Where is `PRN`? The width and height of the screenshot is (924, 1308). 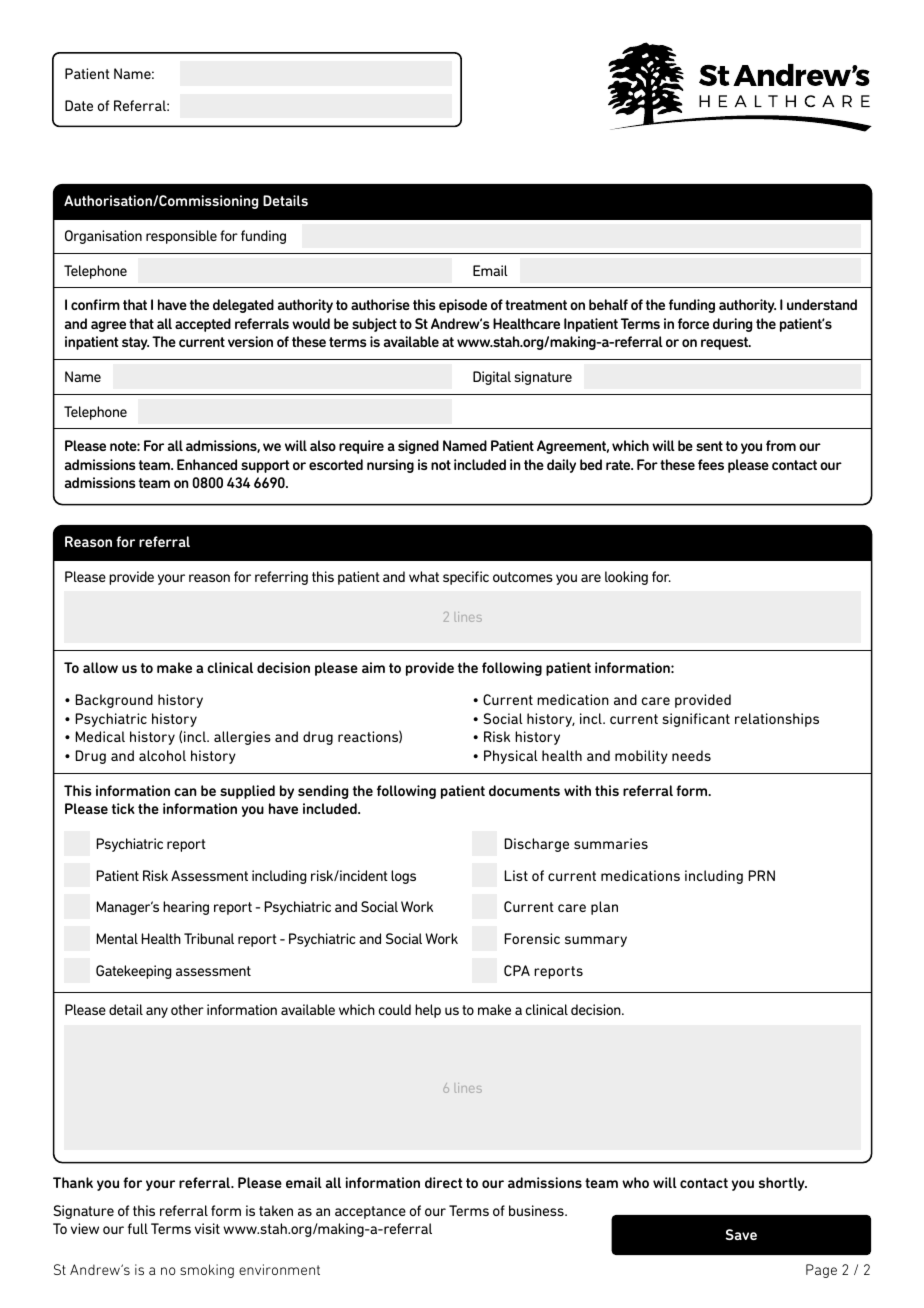
PRN is located at coordinates (761, 875).
